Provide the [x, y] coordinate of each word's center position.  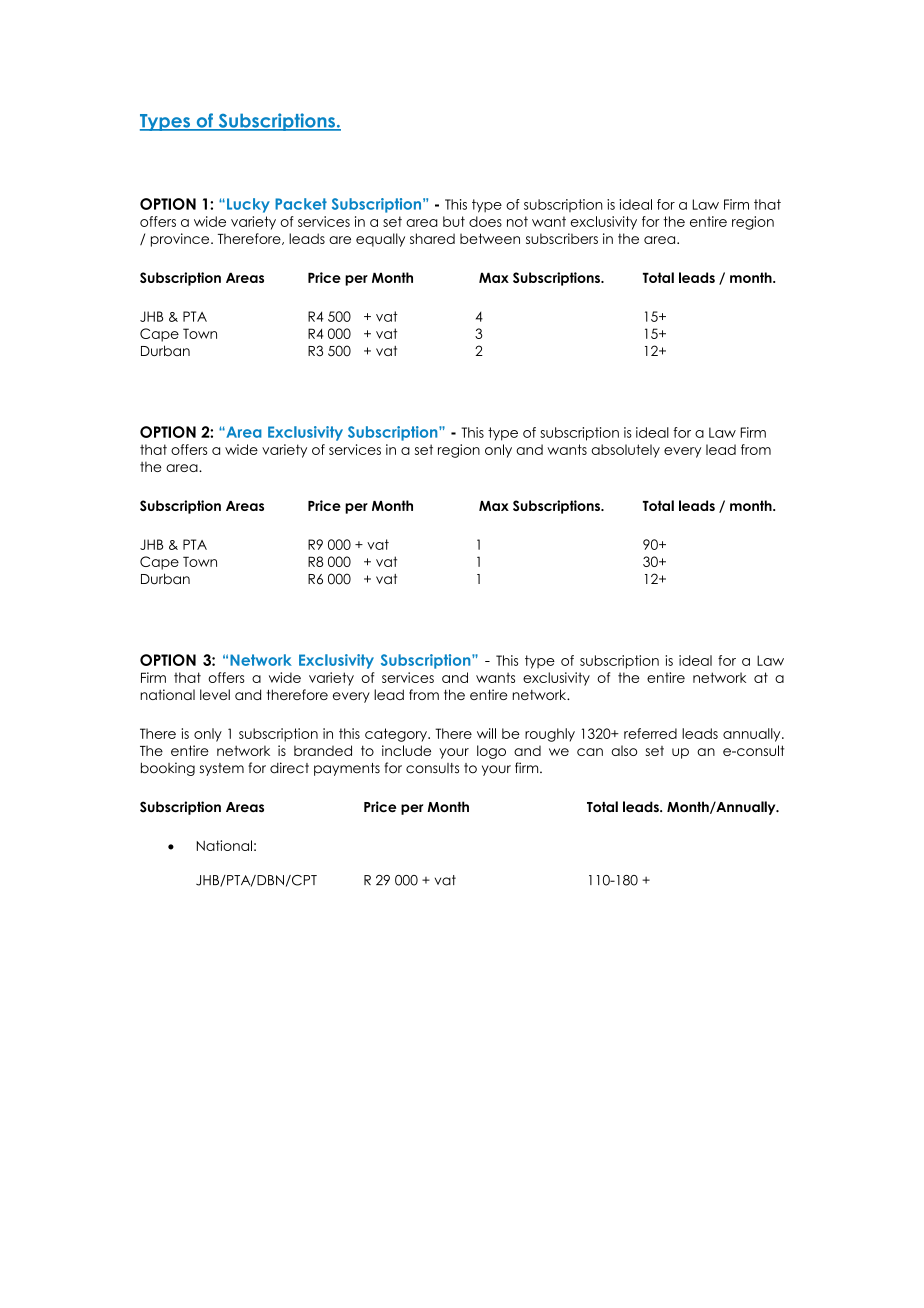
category [397, 735]
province [181, 240]
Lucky [248, 205]
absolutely [625, 451]
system [222, 769]
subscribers [562, 238]
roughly [550, 735]
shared [432, 238]
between [490, 238]
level [215, 694]
